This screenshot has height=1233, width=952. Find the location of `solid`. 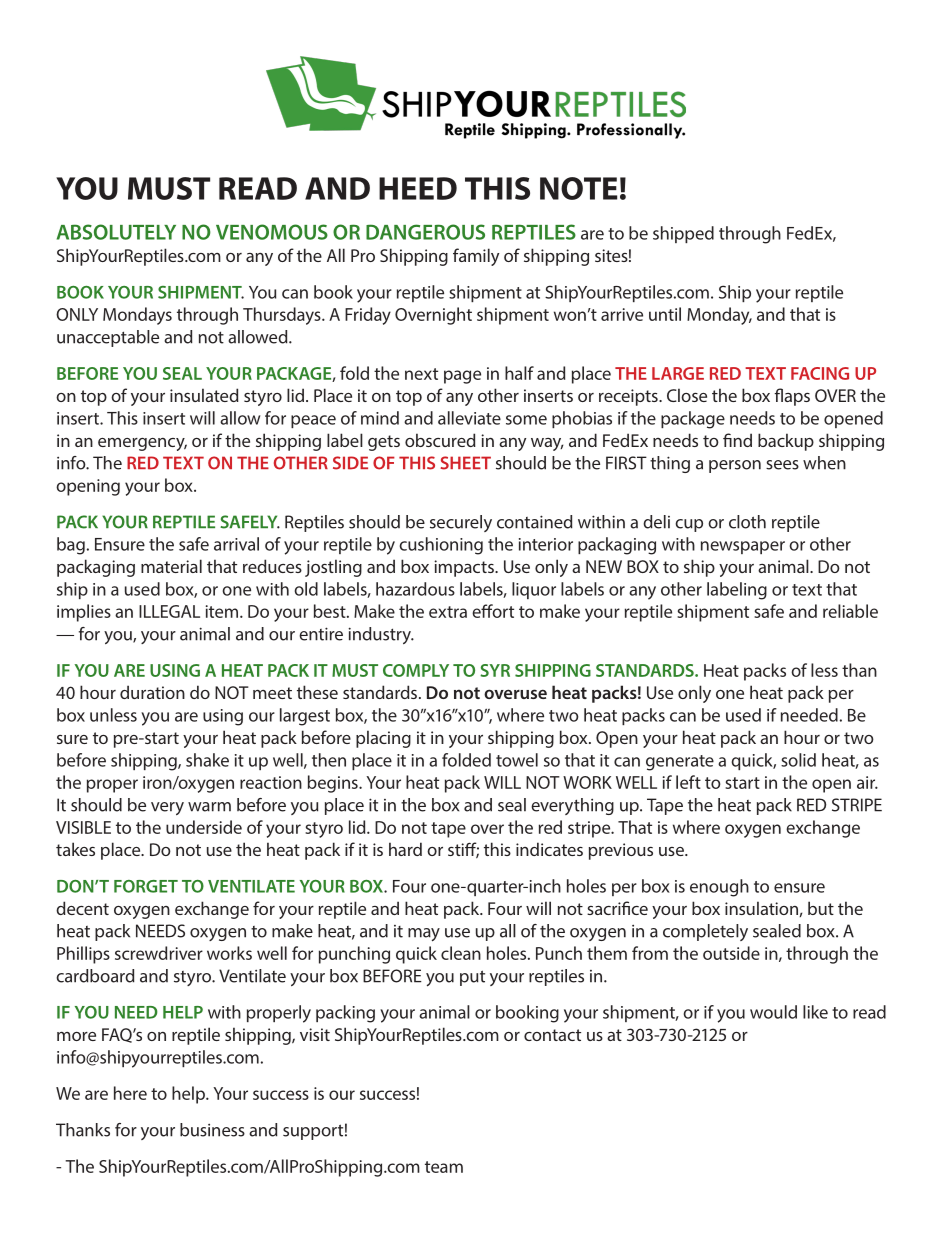

solid is located at coordinates (798, 760).
